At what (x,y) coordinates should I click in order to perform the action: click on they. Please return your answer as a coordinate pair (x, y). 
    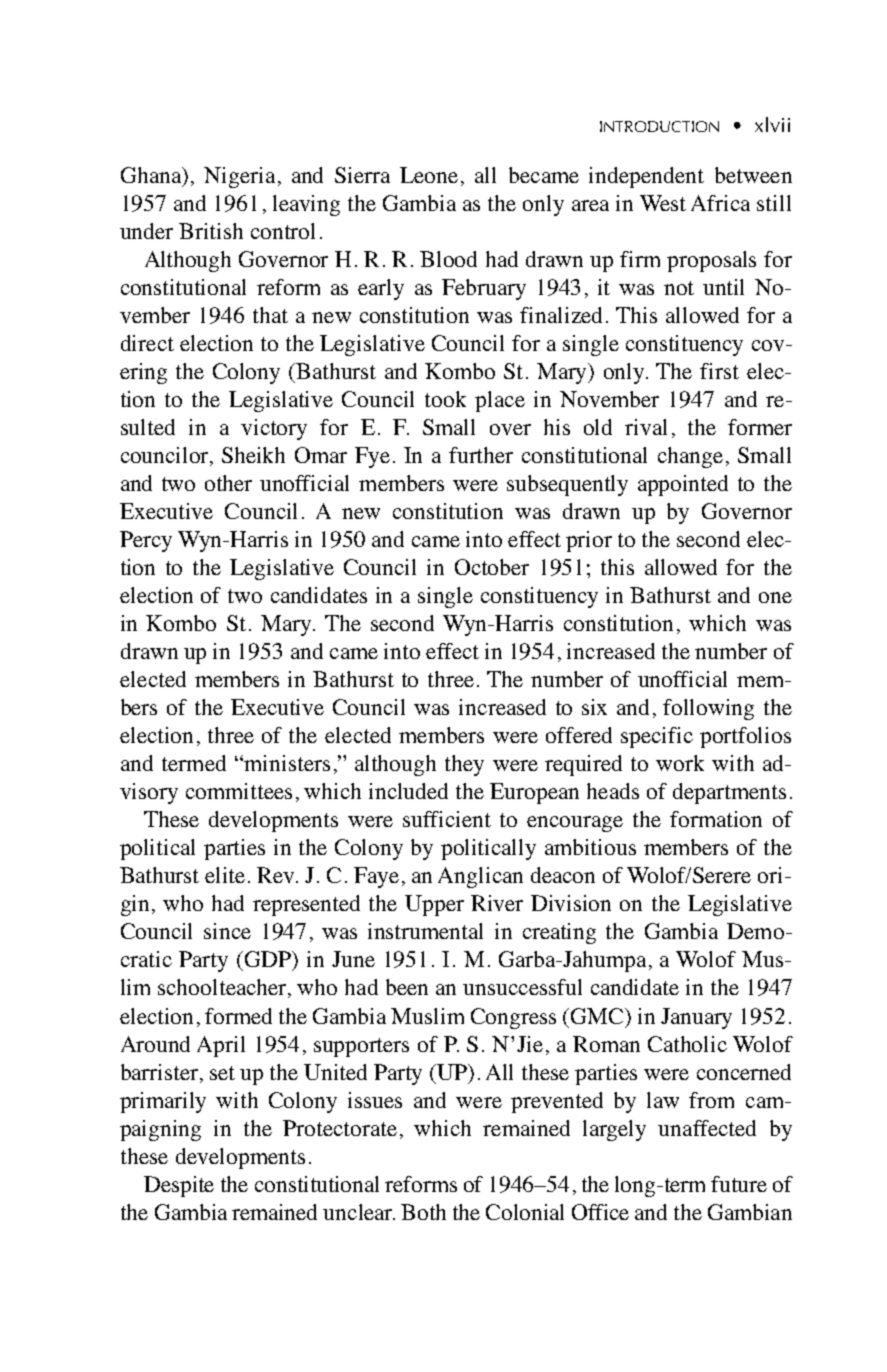
    Looking at the image, I should click on (464, 765).
